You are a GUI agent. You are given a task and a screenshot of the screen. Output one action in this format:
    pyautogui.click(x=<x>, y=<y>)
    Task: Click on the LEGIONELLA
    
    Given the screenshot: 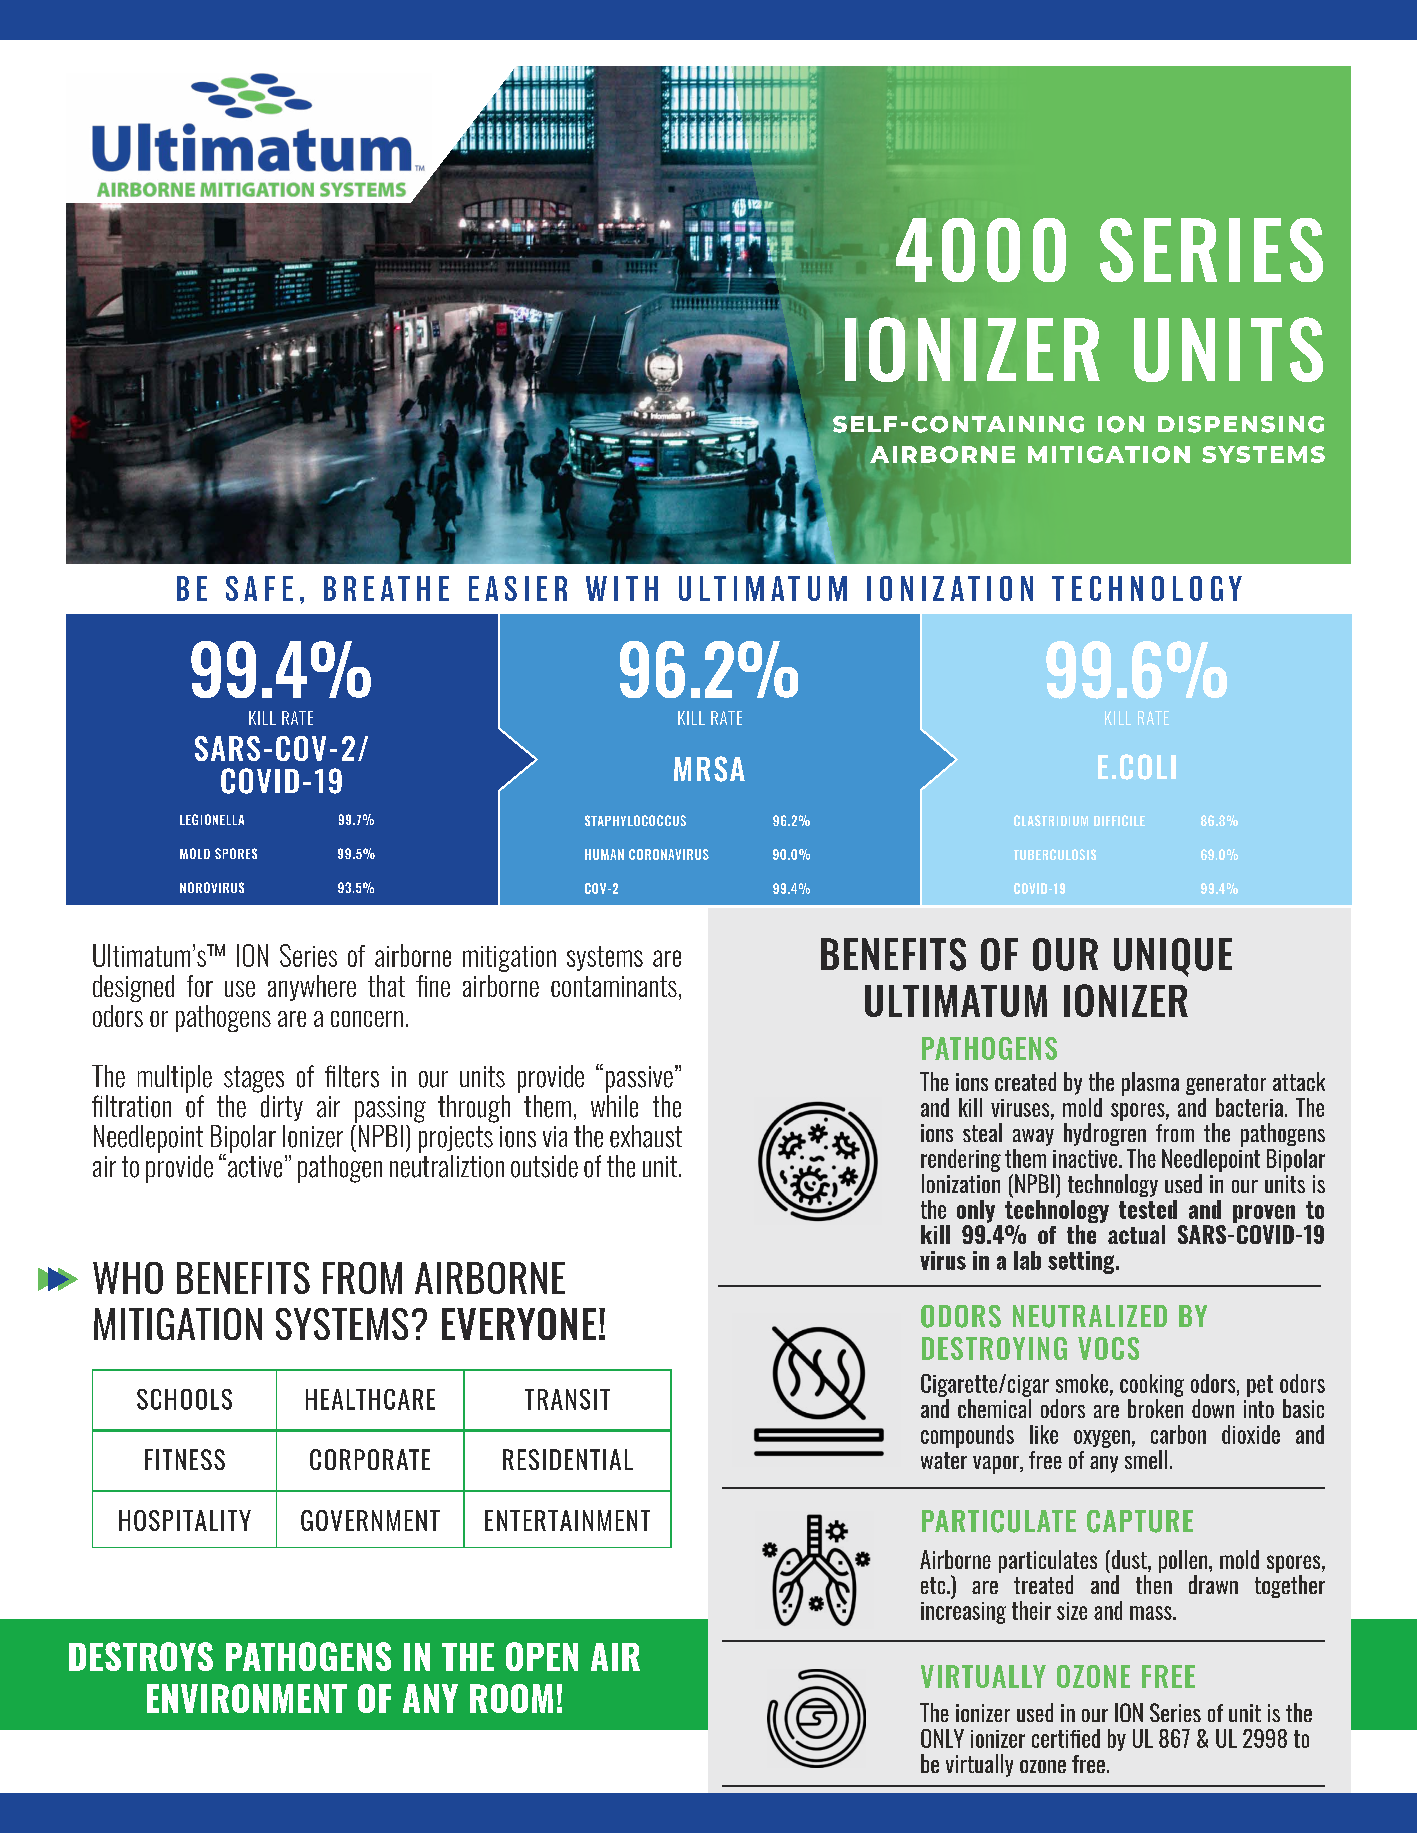 What is the action you would take?
    pyautogui.click(x=212, y=819)
